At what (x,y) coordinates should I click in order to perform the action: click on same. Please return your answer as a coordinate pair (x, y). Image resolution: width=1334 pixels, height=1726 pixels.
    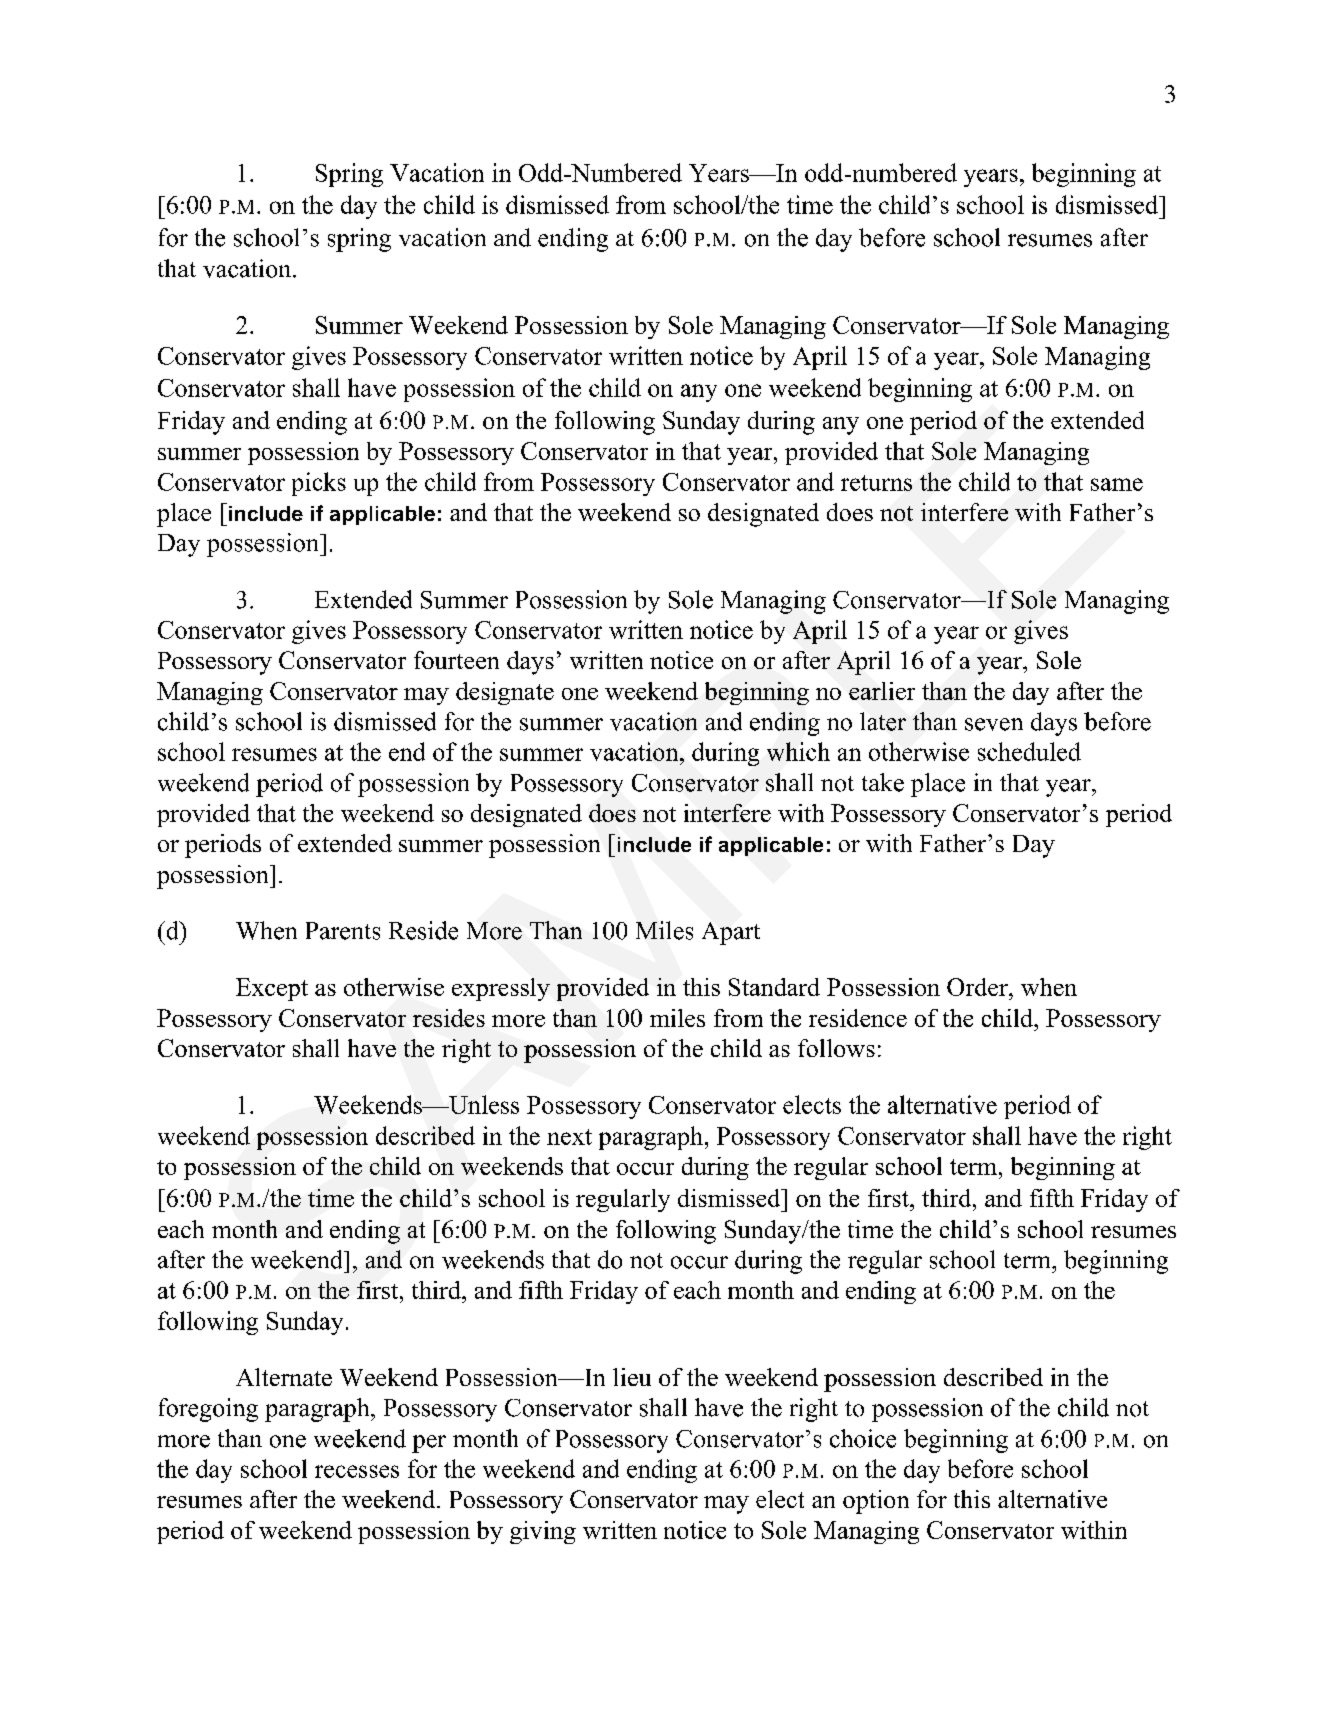
    Looking at the image, I should click on (1117, 484).
